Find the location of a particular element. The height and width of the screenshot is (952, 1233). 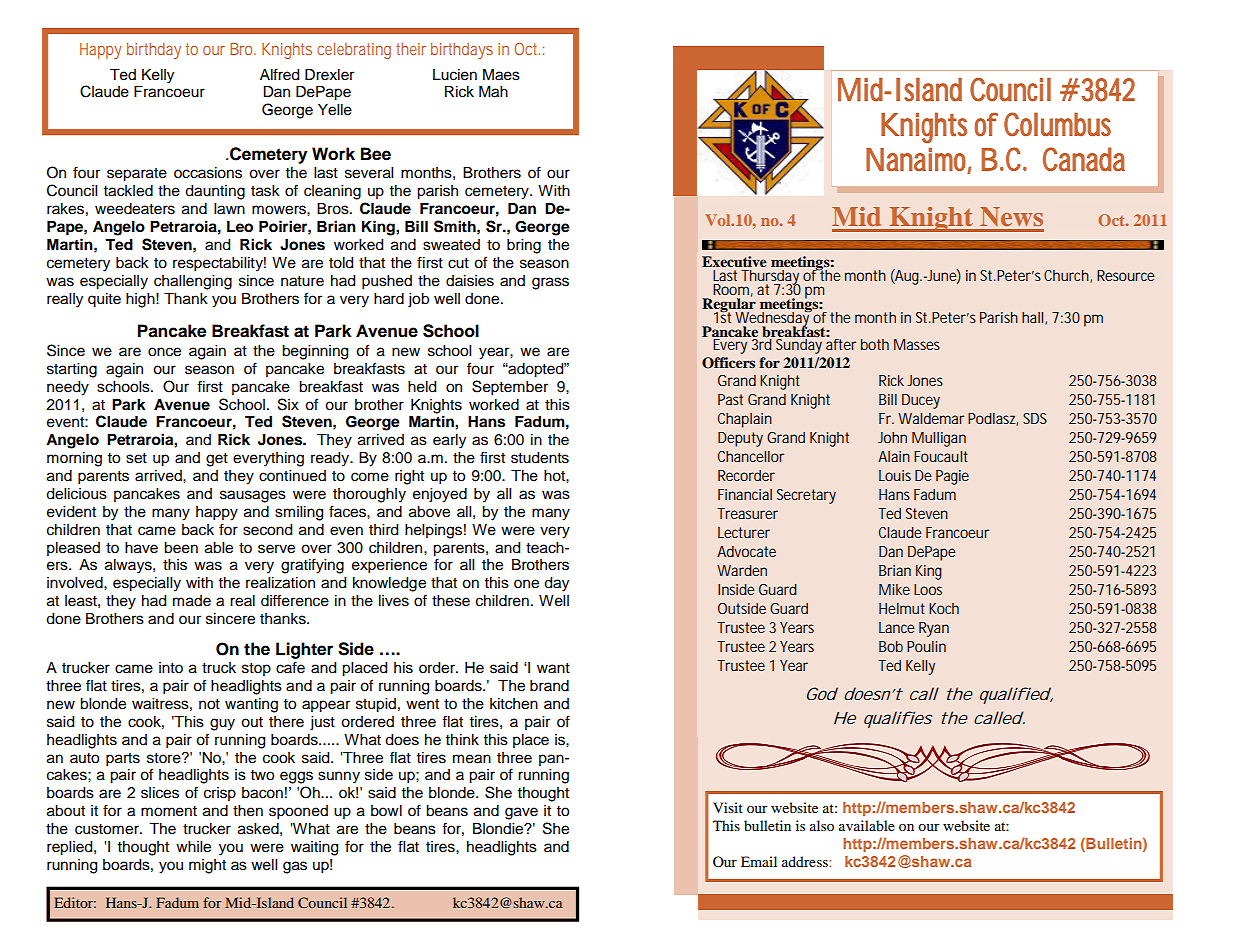

Alfred is located at coordinates (279, 74).
